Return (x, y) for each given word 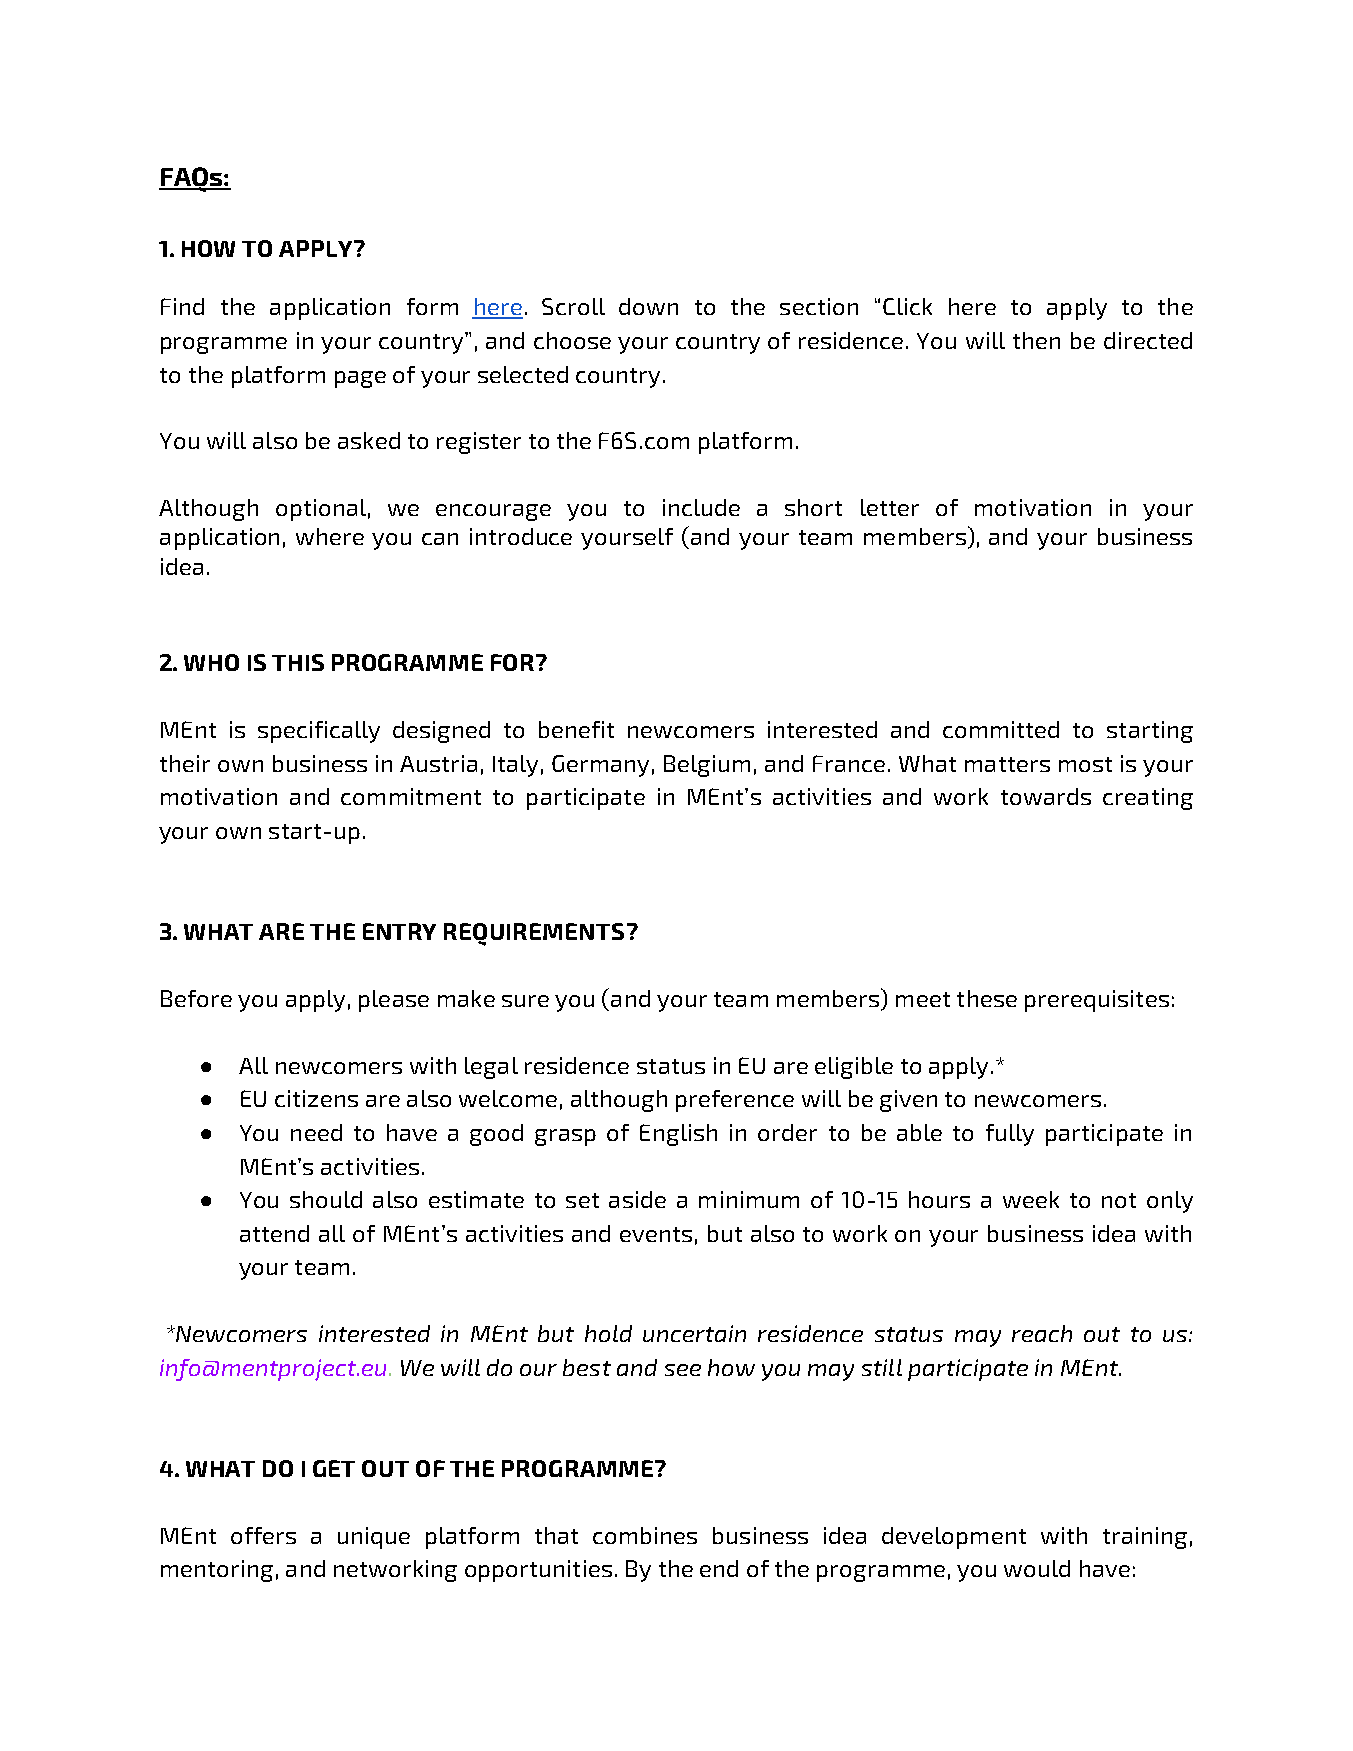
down (648, 306)
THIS (298, 662)
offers (263, 1535)
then (1036, 340)
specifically (319, 732)
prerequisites (1097, 1001)
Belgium (707, 766)
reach (1042, 1333)
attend (274, 1233)
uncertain (694, 1333)
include (701, 507)
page (360, 379)
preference (735, 1101)
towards (1046, 796)
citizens (316, 1098)
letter (890, 507)
